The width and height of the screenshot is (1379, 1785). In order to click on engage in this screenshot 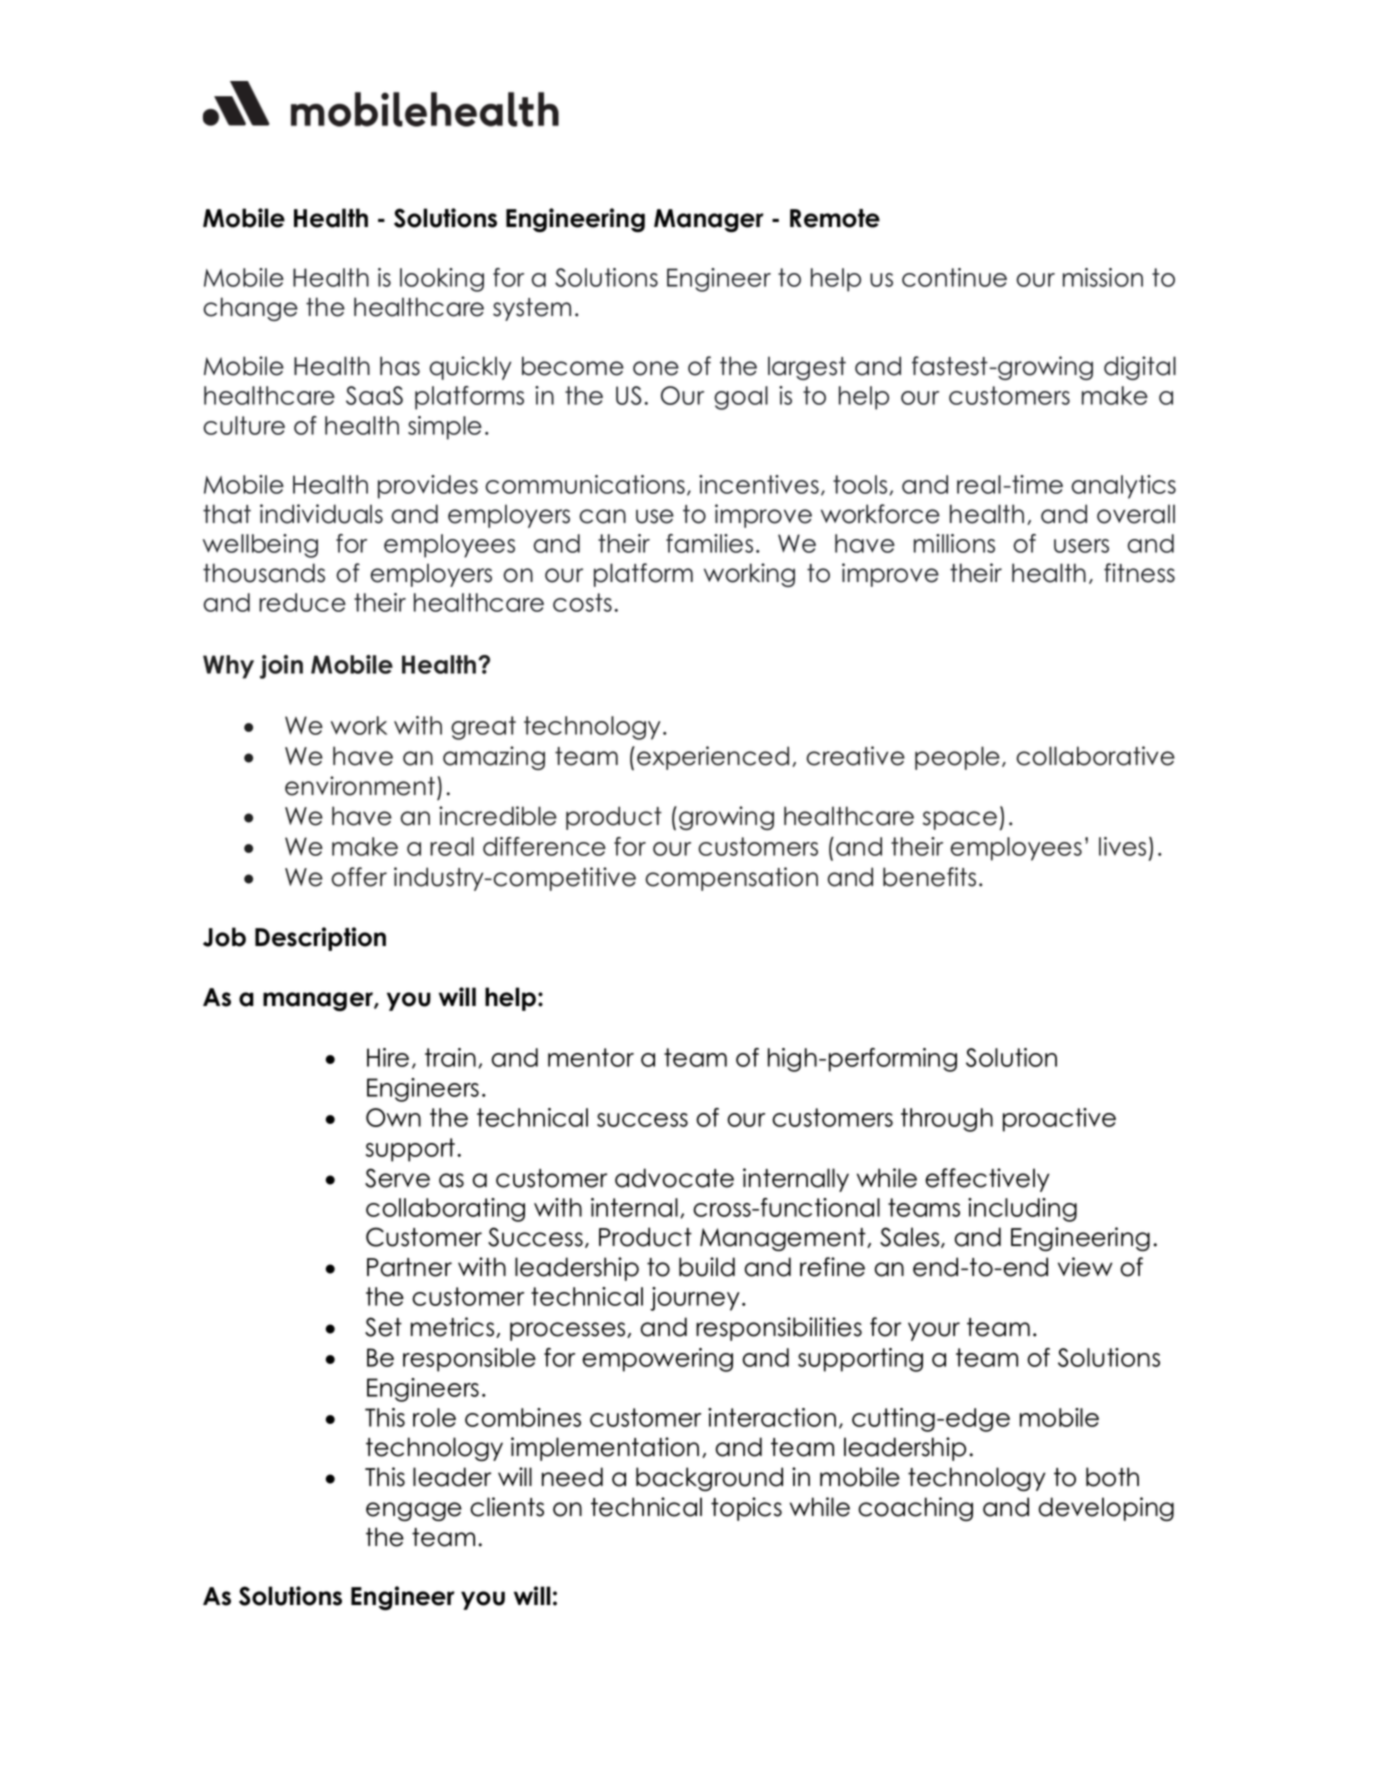, I will do `click(414, 1511)`.
